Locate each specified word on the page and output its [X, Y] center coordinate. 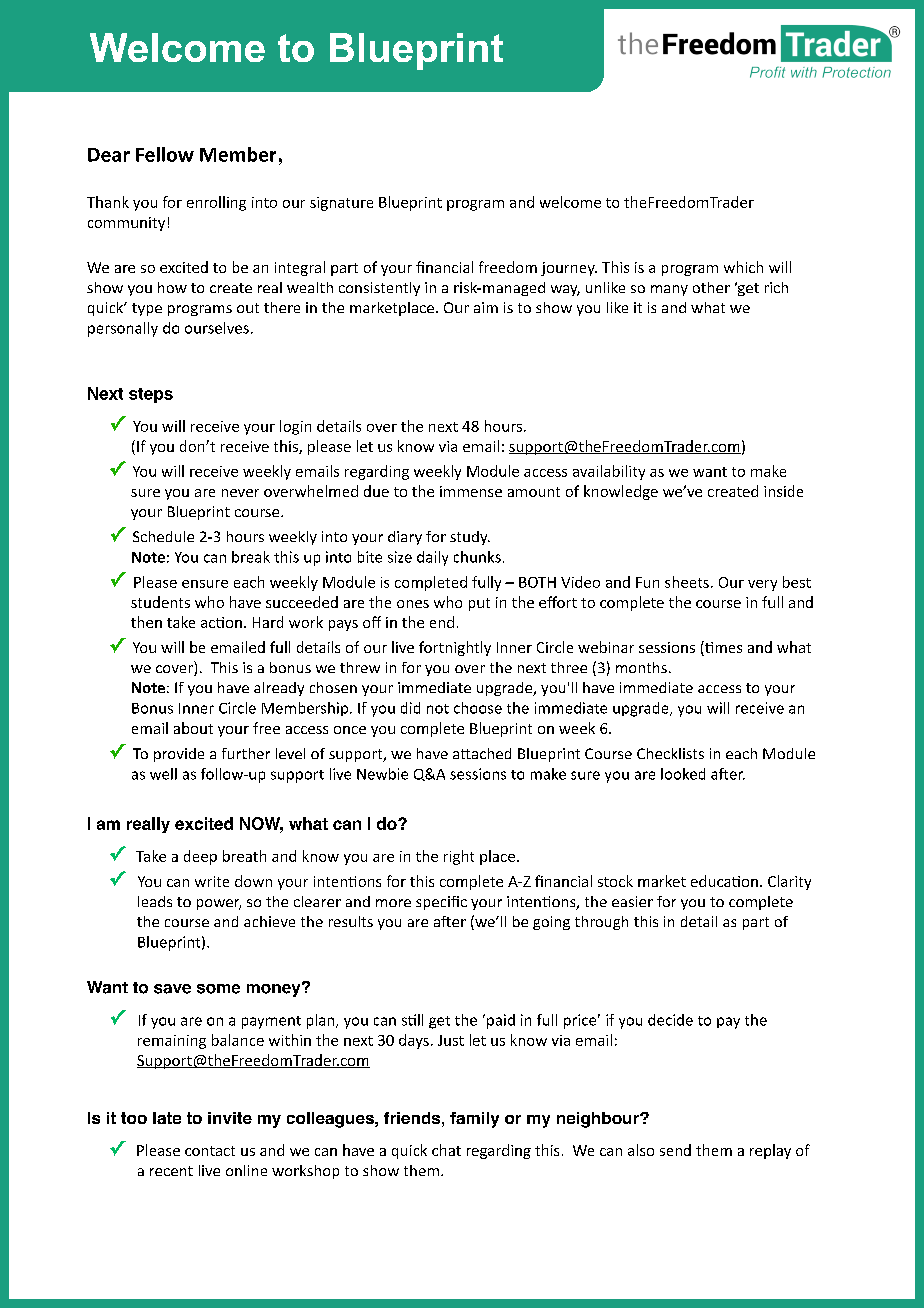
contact [210, 1151]
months [641, 667]
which [743, 267]
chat [446, 1150]
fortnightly [455, 648]
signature [341, 204]
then [146, 622]
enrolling [216, 203]
